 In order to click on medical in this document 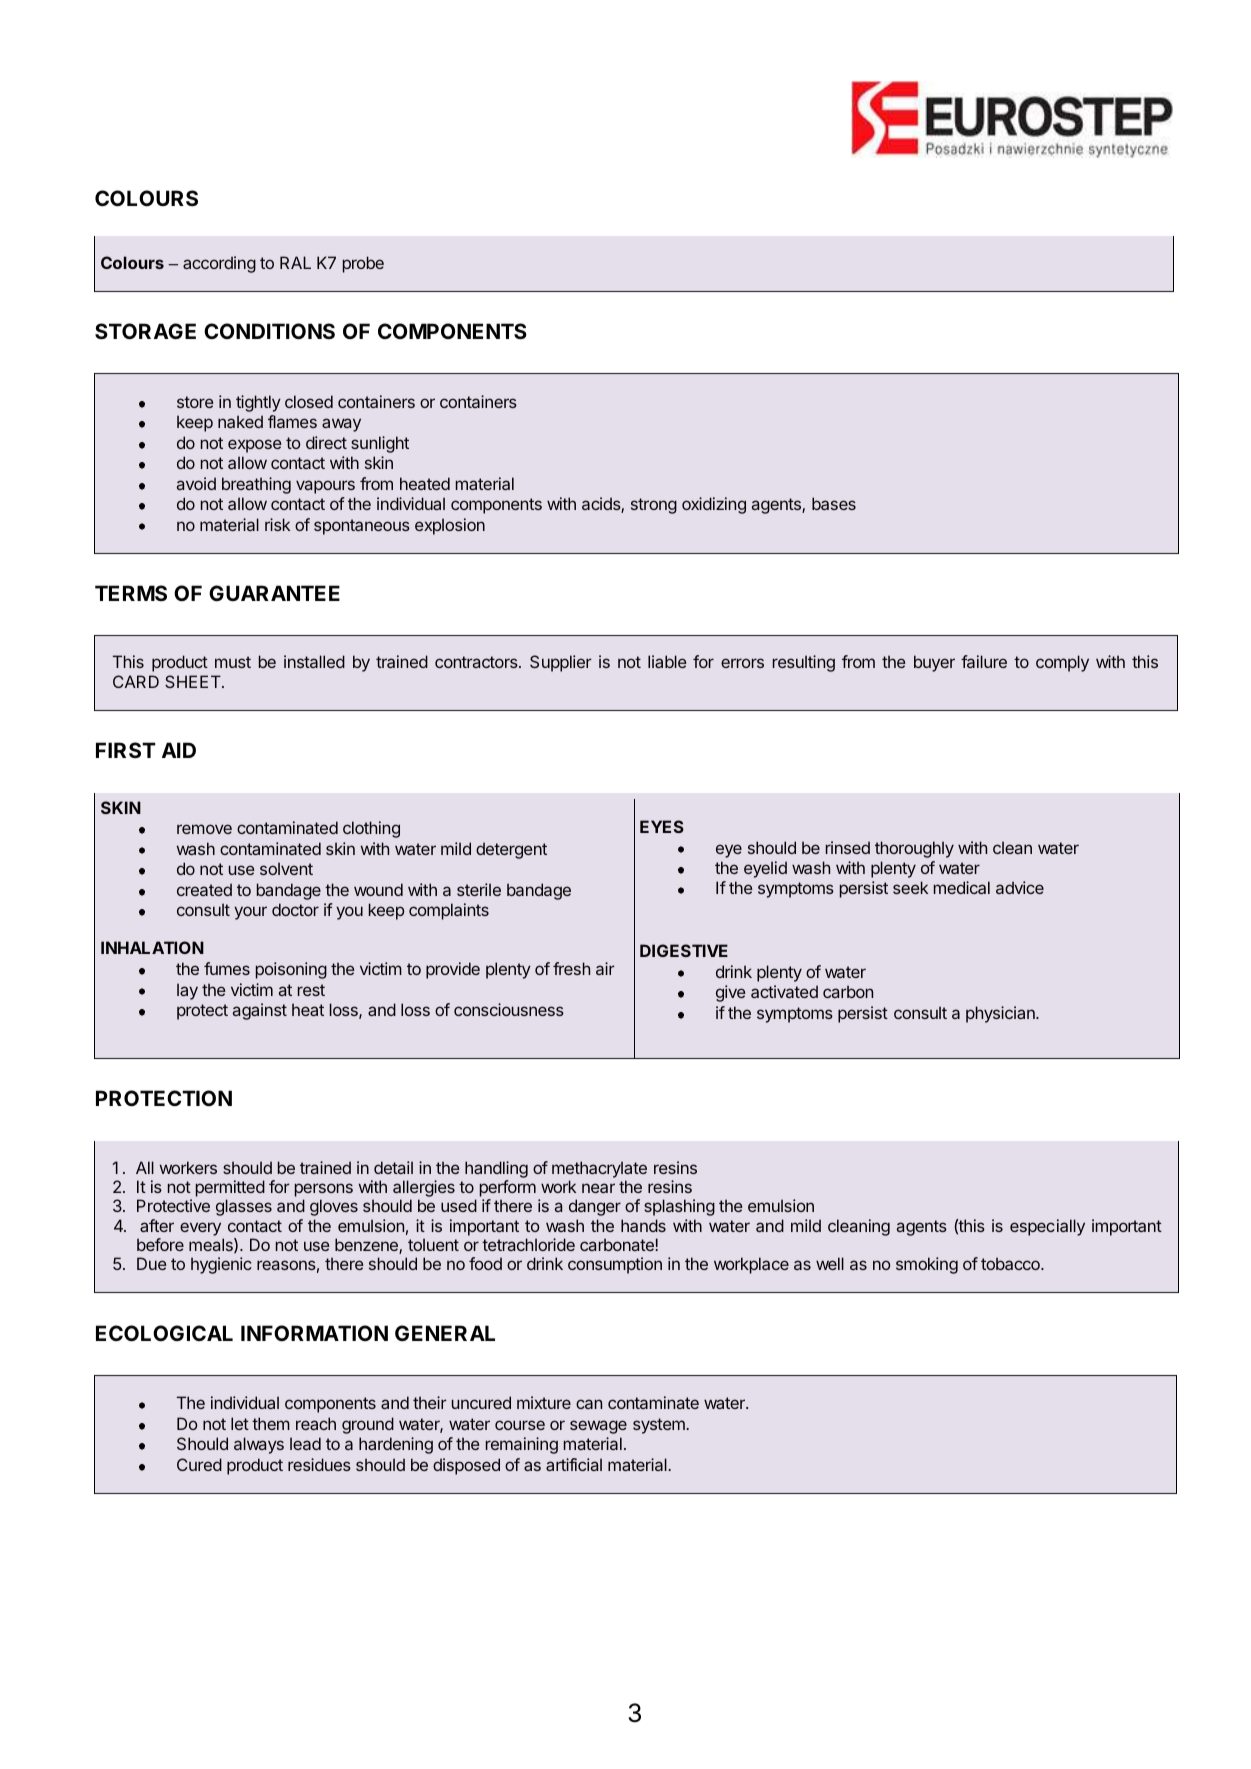, I will do `click(962, 887)`.
